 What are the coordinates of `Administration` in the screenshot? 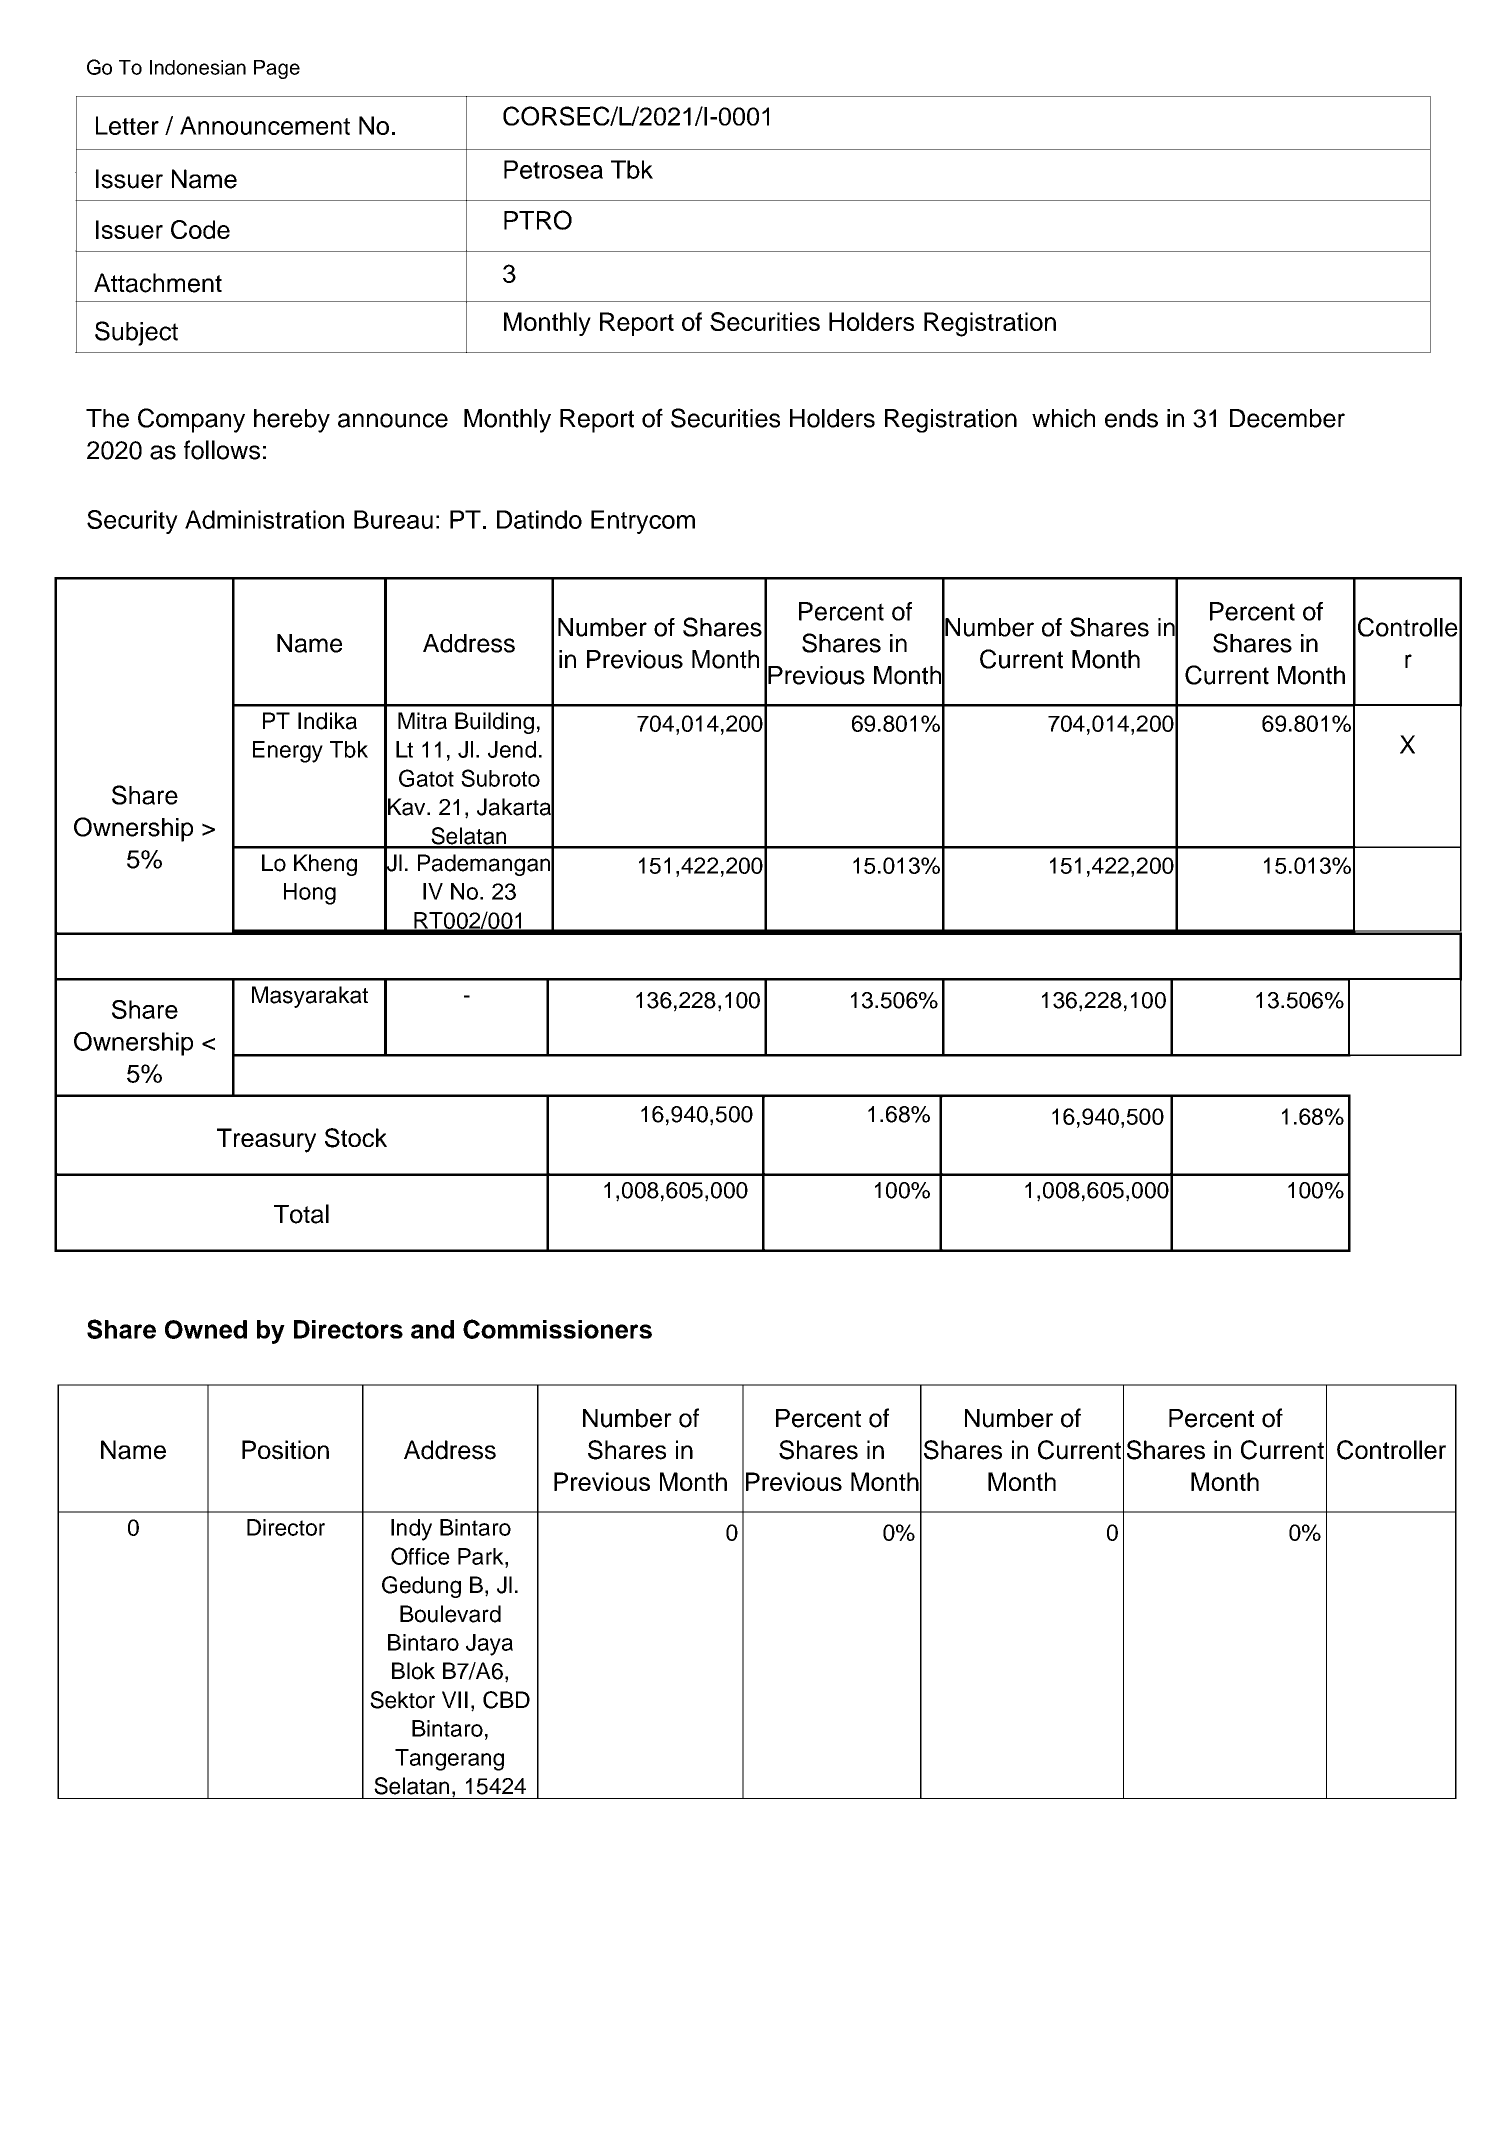 It's located at (264, 519).
